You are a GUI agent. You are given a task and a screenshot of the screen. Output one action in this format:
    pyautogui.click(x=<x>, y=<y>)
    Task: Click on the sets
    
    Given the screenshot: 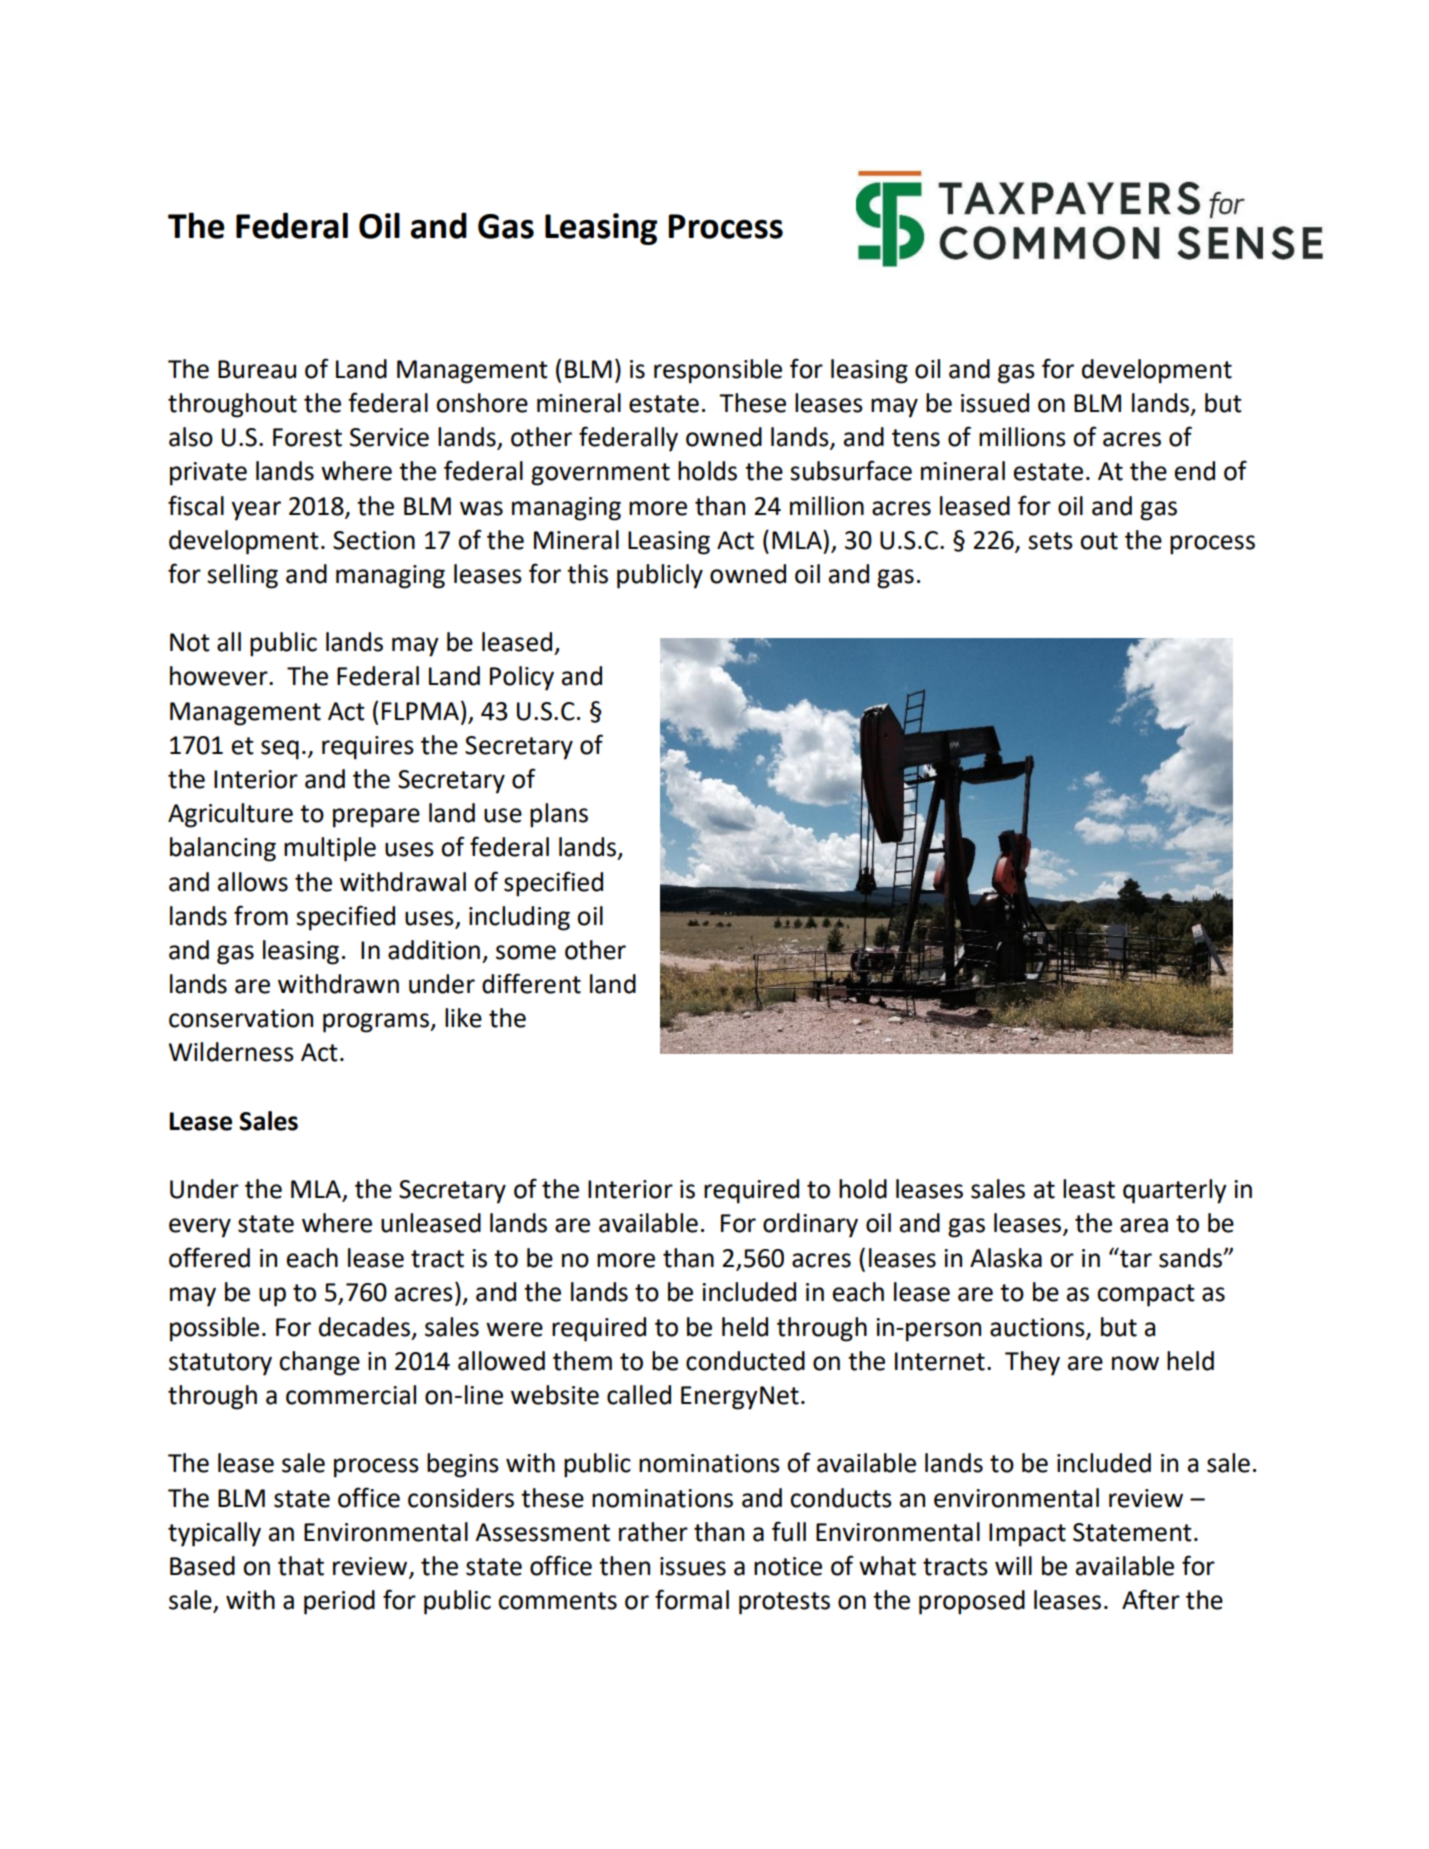 What is the action you would take?
    pyautogui.click(x=1050, y=541)
